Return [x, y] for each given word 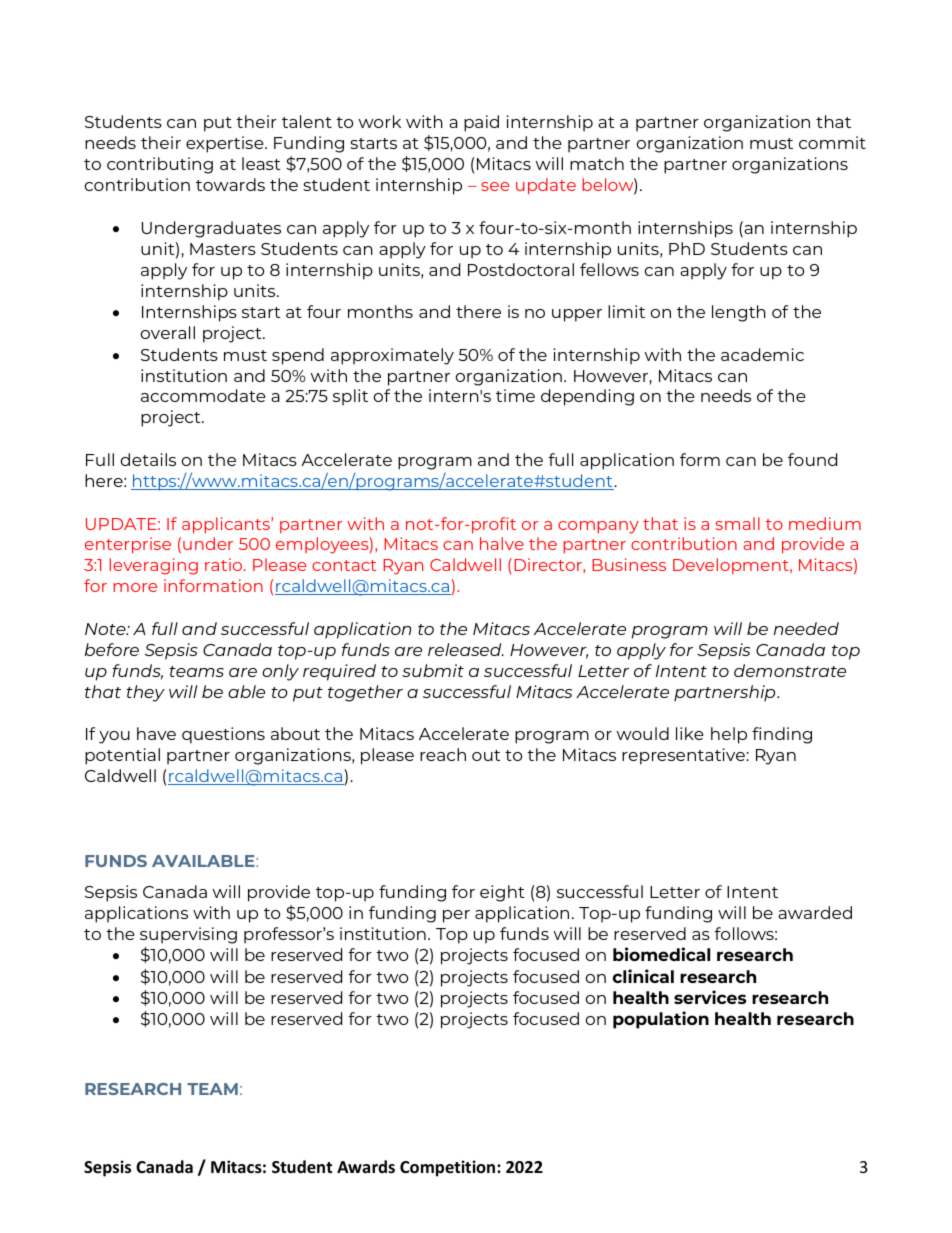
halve [502, 543]
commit [832, 142]
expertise [226, 144]
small [737, 523]
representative [684, 756]
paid [481, 123]
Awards [366, 1166]
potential [122, 756]
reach [443, 754]
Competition [449, 1168]
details [148, 459]
